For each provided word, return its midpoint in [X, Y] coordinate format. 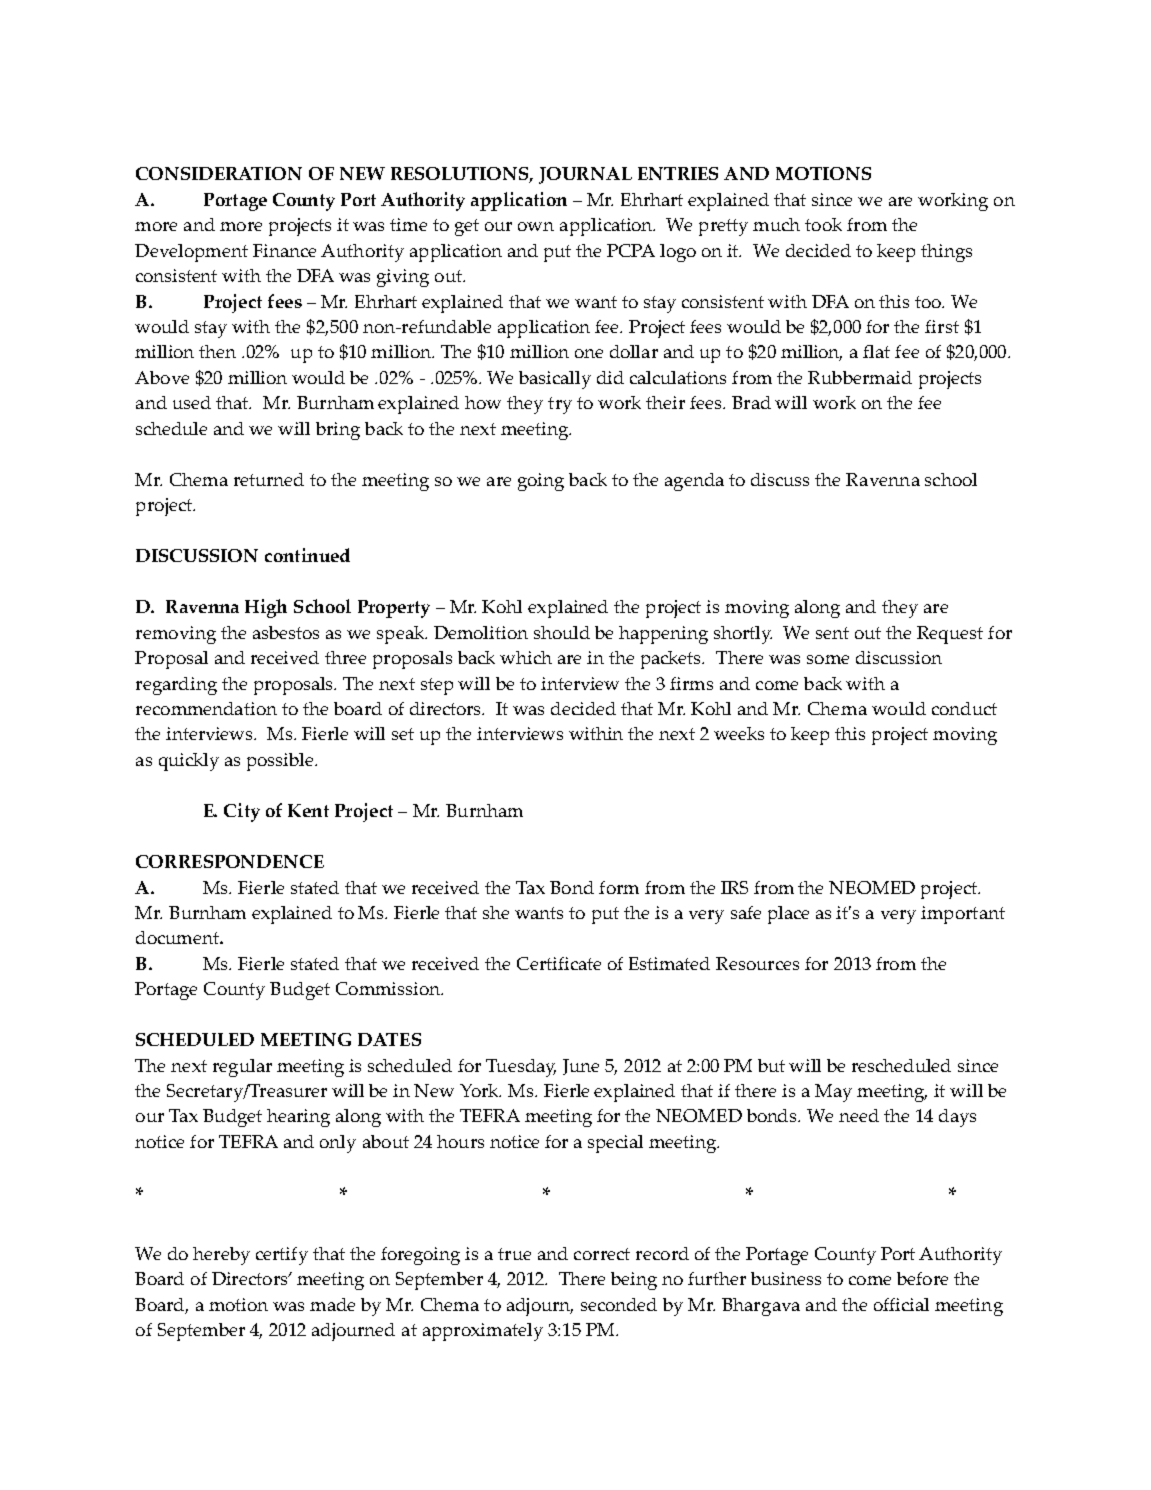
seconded [619, 1304]
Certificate [559, 963]
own [536, 226]
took [823, 224]
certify [282, 1256]
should [562, 632]
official [901, 1304]
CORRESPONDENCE [230, 861]
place [788, 915]
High [266, 608]
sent [832, 633]
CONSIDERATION [219, 173]
